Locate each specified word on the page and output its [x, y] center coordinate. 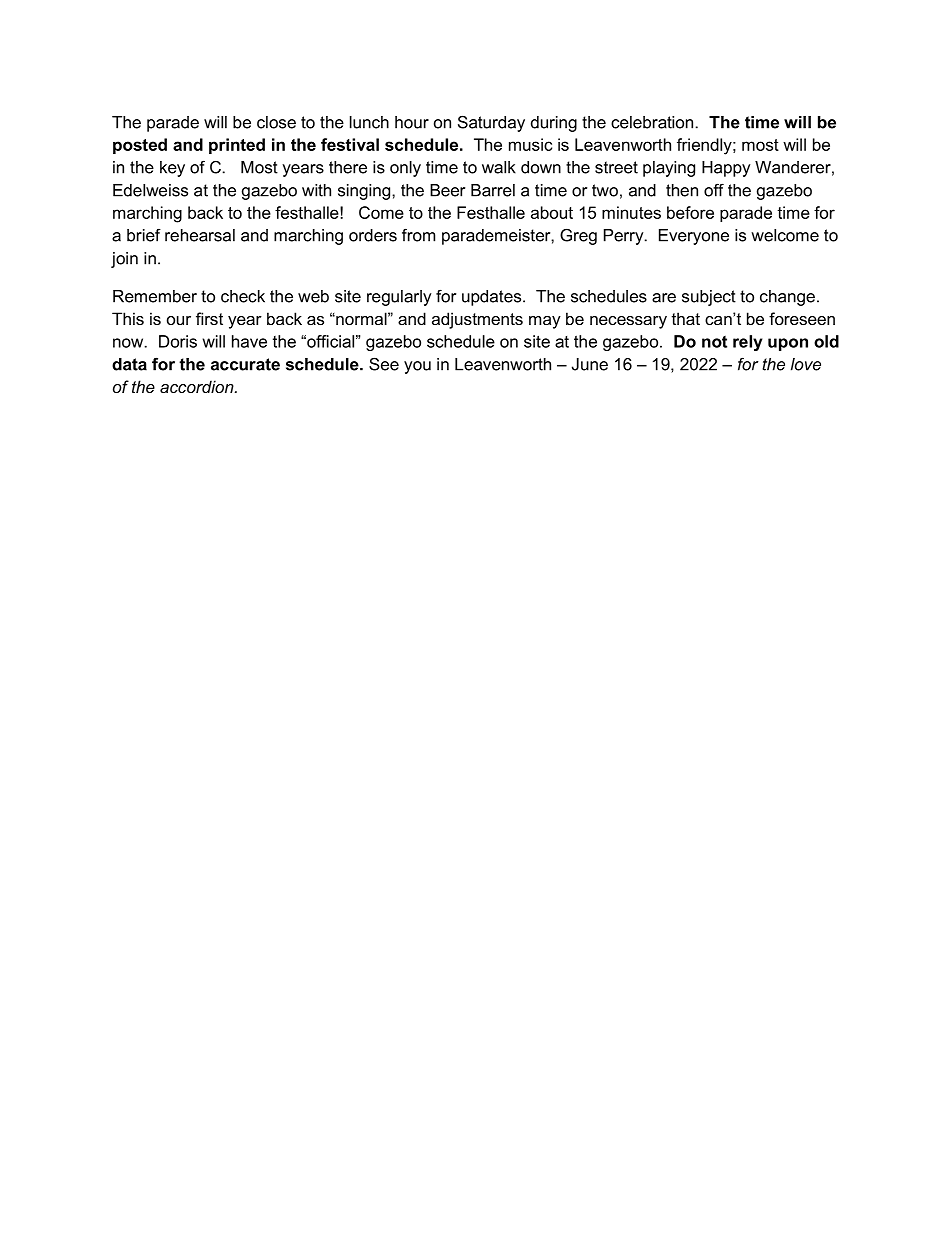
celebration [652, 122]
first [209, 318]
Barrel [493, 190]
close [276, 122]
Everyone [694, 237]
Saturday [491, 123]
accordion [198, 386]
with [316, 190]
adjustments [477, 320]
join [124, 260]
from [418, 235]
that [686, 318]
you [417, 367]
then [682, 190]
